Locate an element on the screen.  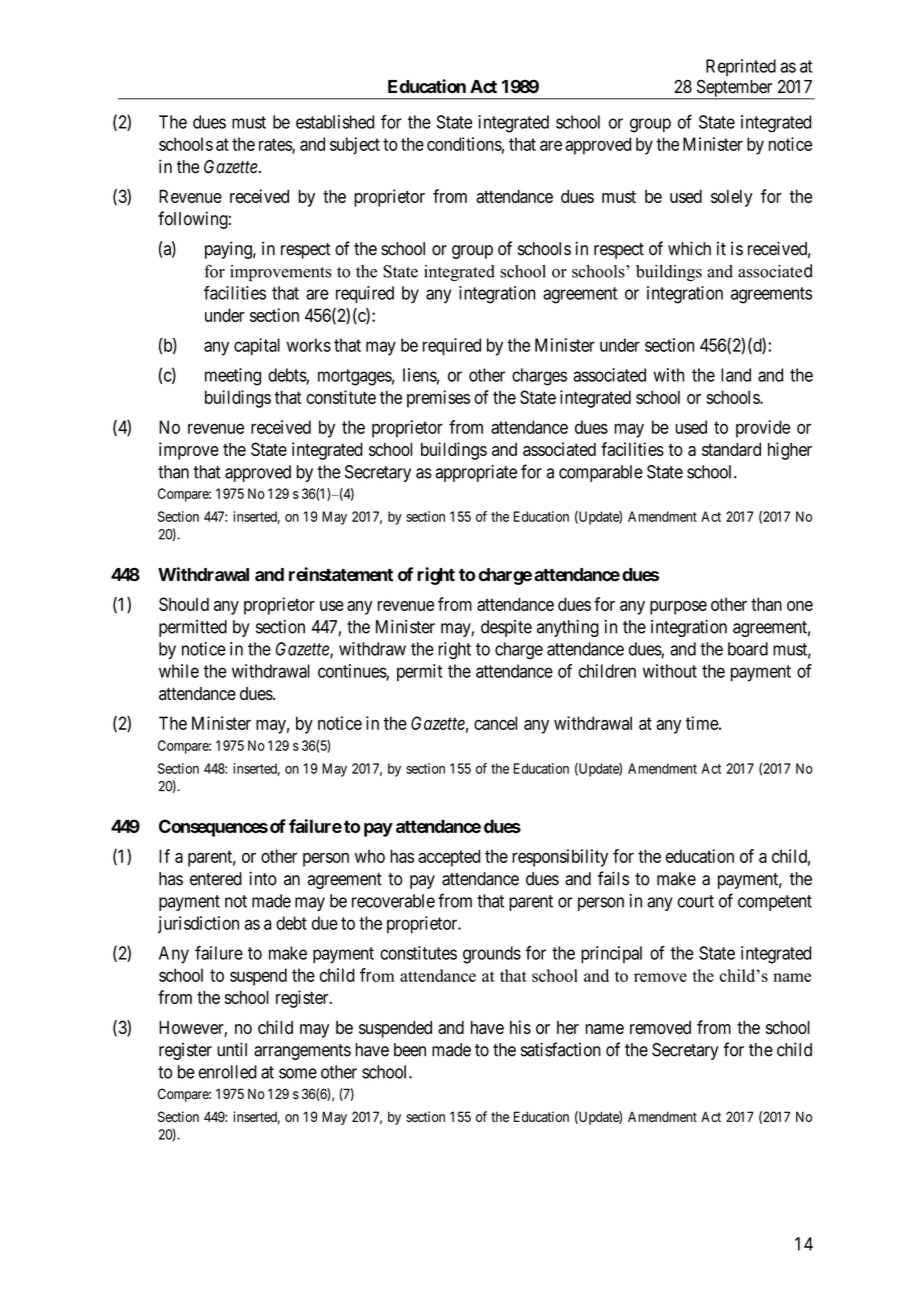
September is located at coordinates (734, 89).
